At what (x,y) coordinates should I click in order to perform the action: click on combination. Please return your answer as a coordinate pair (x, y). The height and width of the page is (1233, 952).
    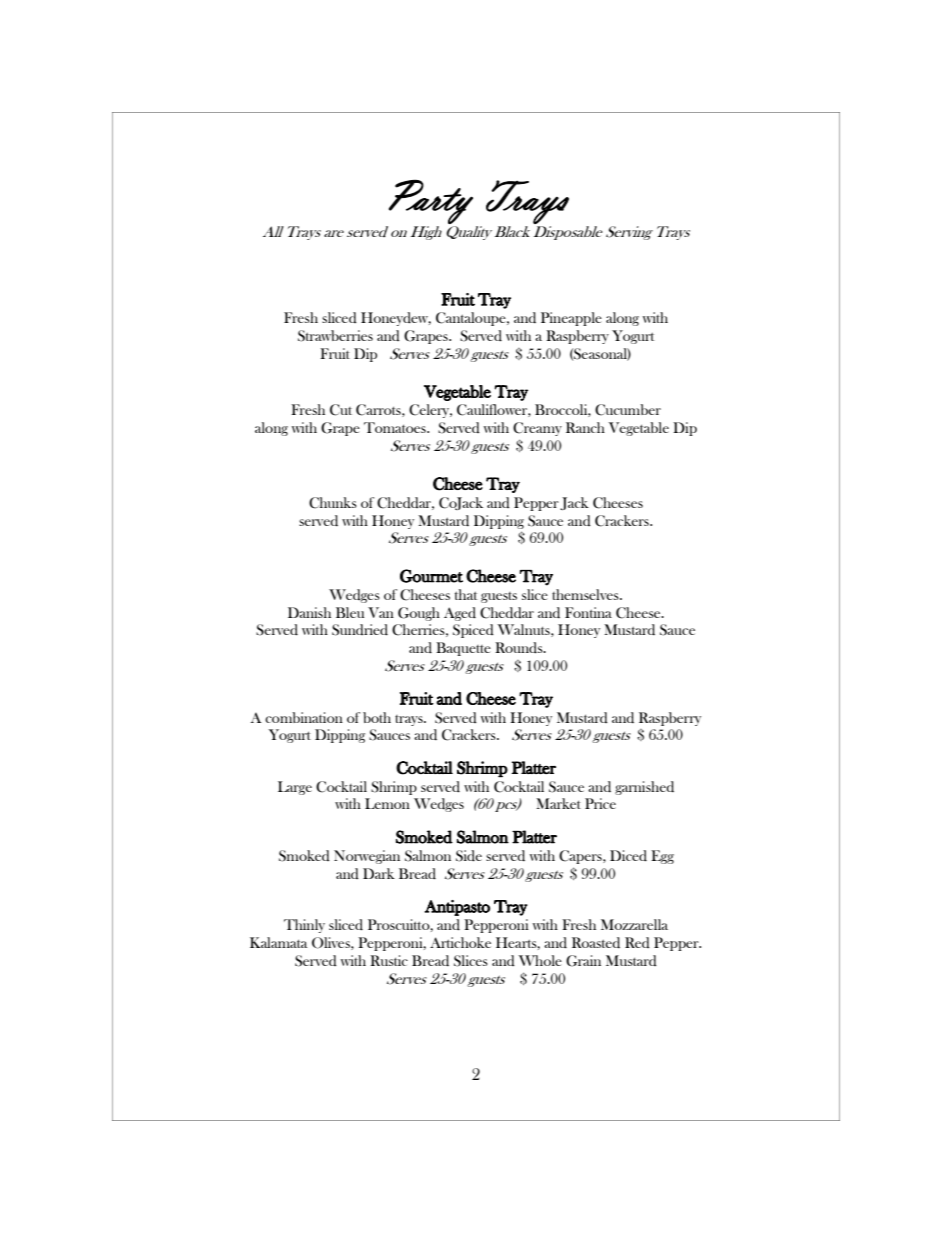
    Looking at the image, I should click on (304, 717).
